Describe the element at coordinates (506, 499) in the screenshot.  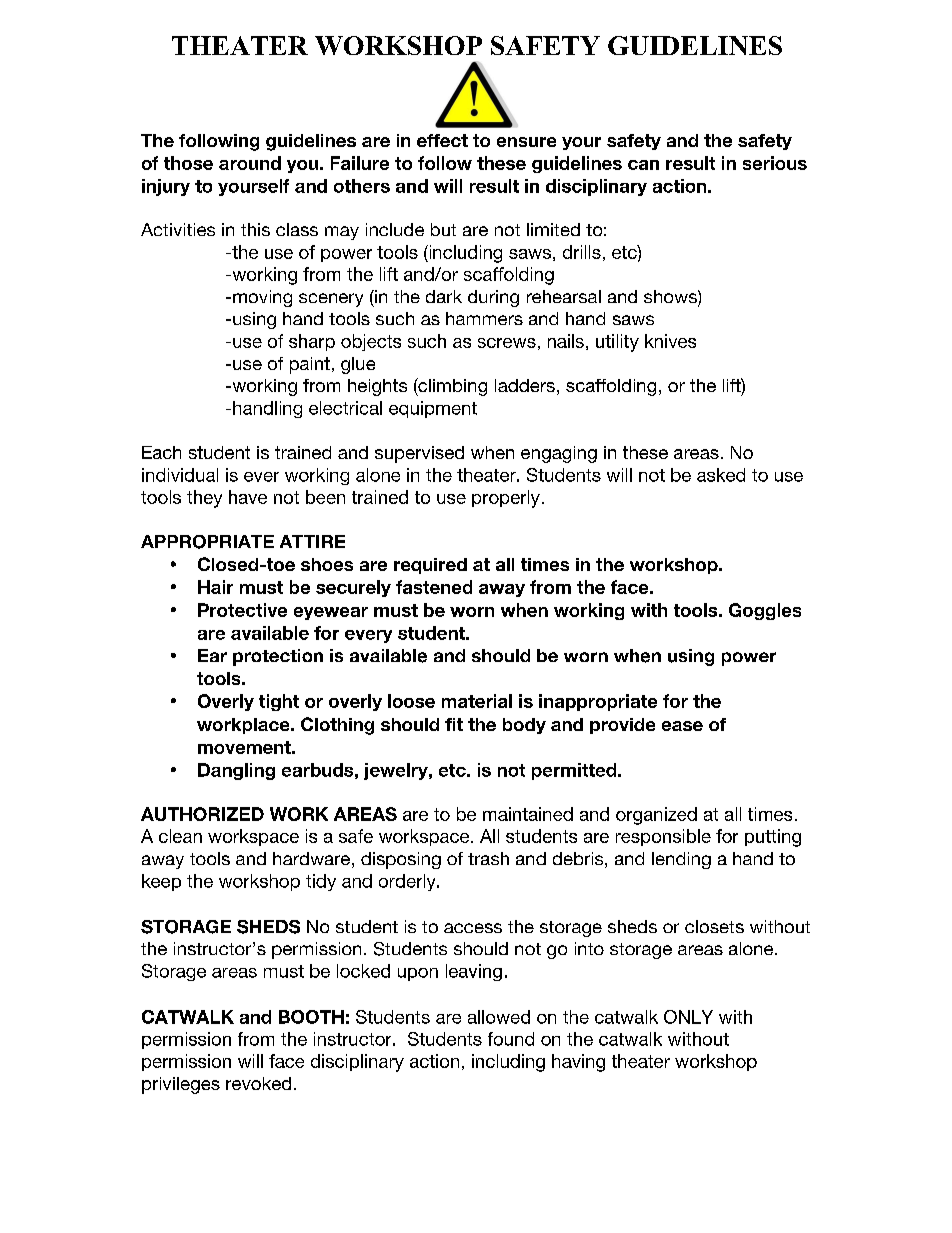
I see `properly` at that location.
